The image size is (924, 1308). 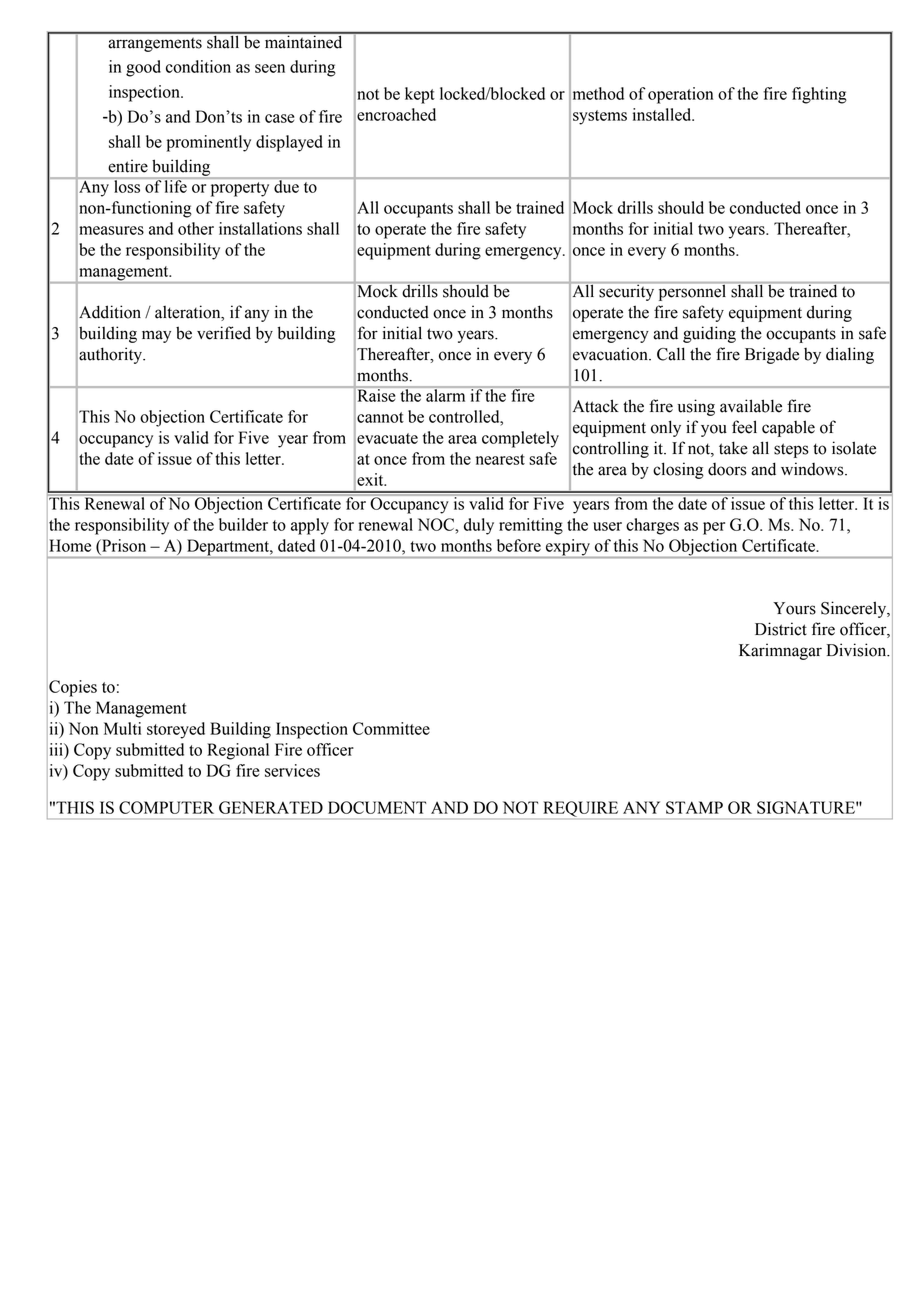 I want to click on kept, so click(x=420, y=95).
